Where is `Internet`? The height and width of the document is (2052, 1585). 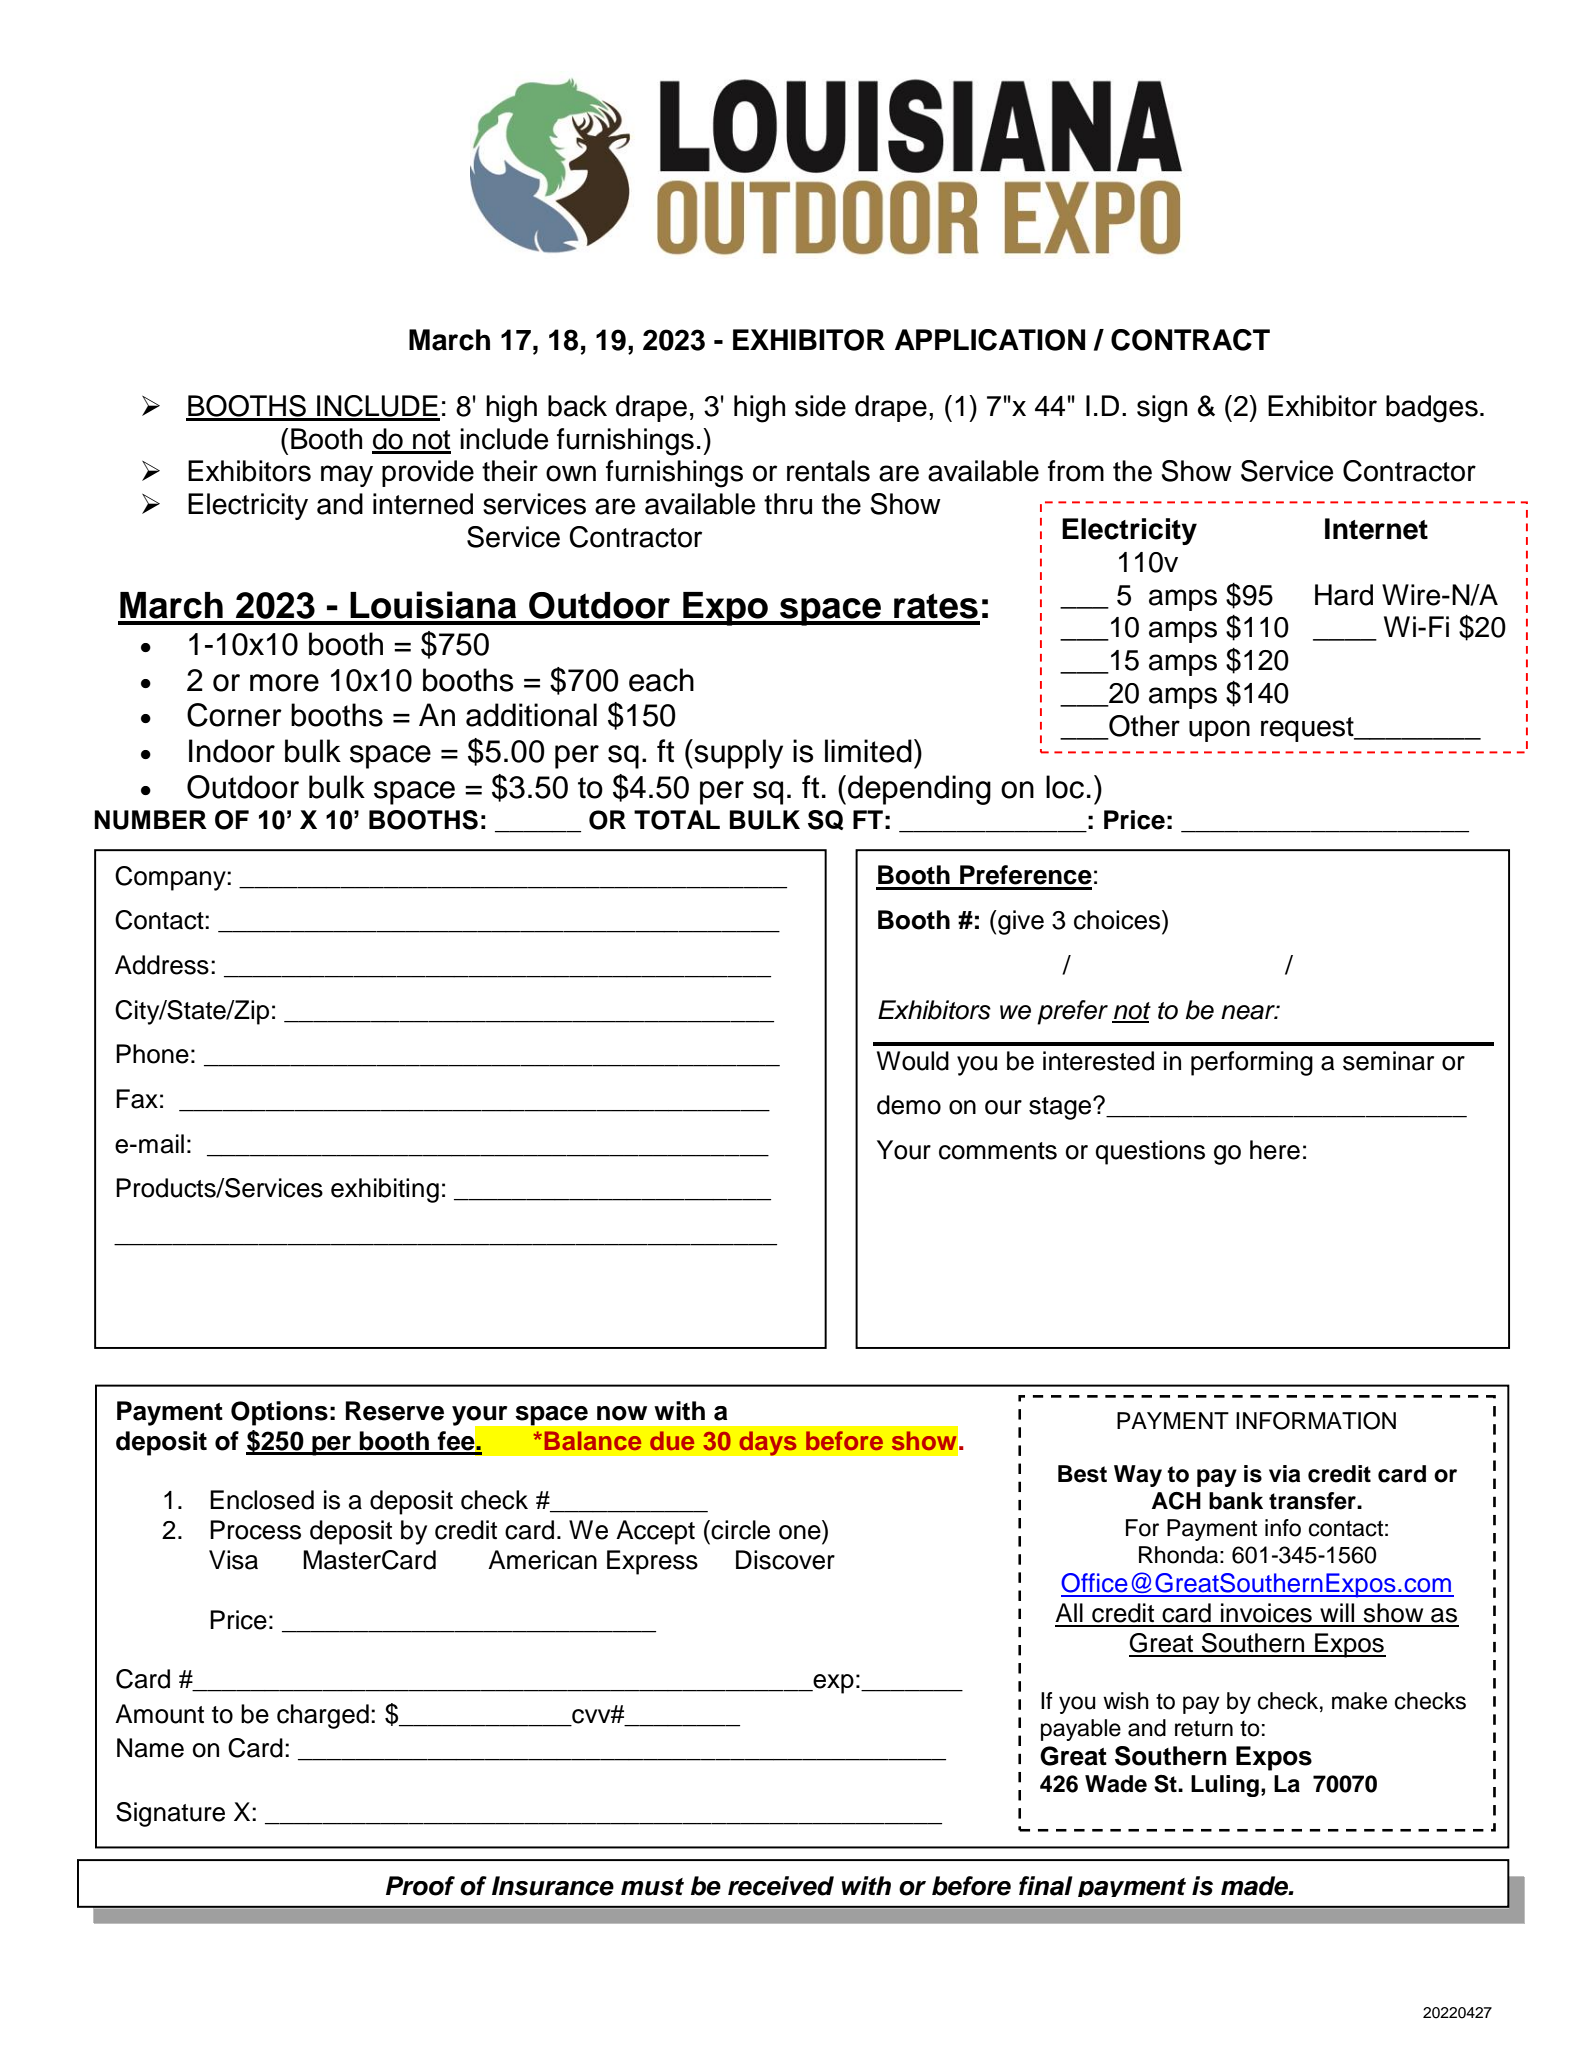
Internet is located at coordinates (1376, 529).
